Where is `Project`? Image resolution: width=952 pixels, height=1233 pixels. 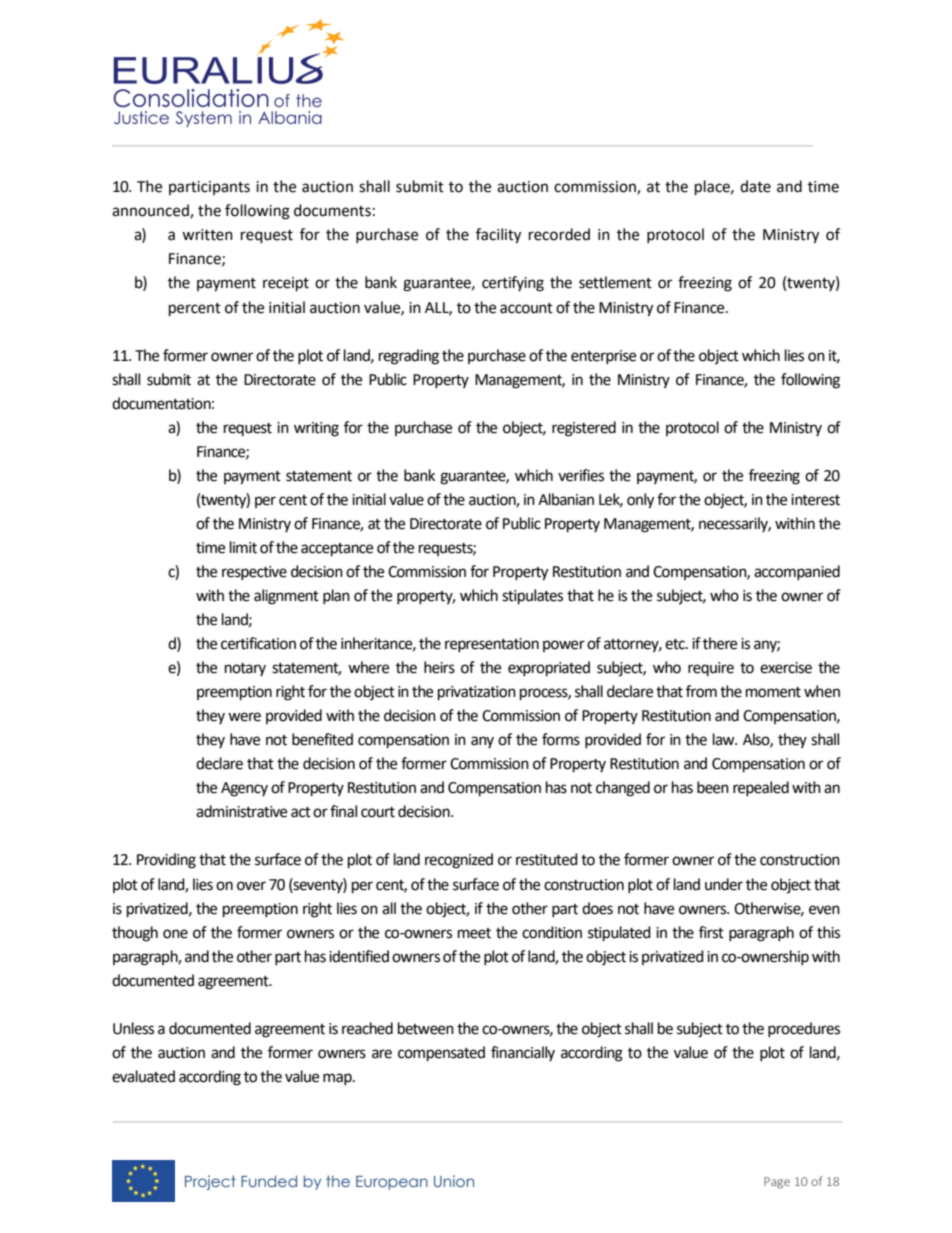
Project is located at coordinates (210, 1182).
